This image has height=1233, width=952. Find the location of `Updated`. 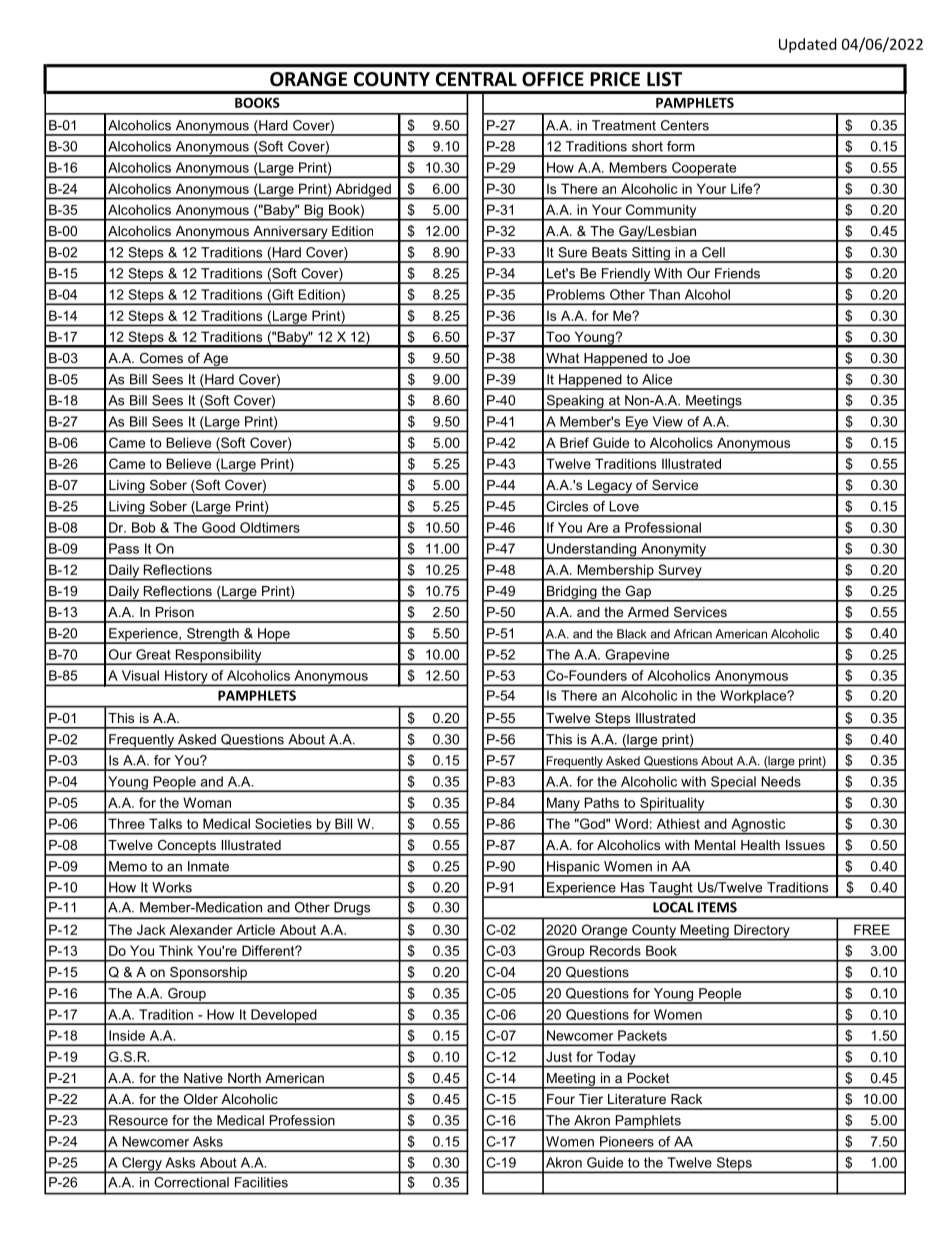

Updated is located at coordinates (808, 45).
